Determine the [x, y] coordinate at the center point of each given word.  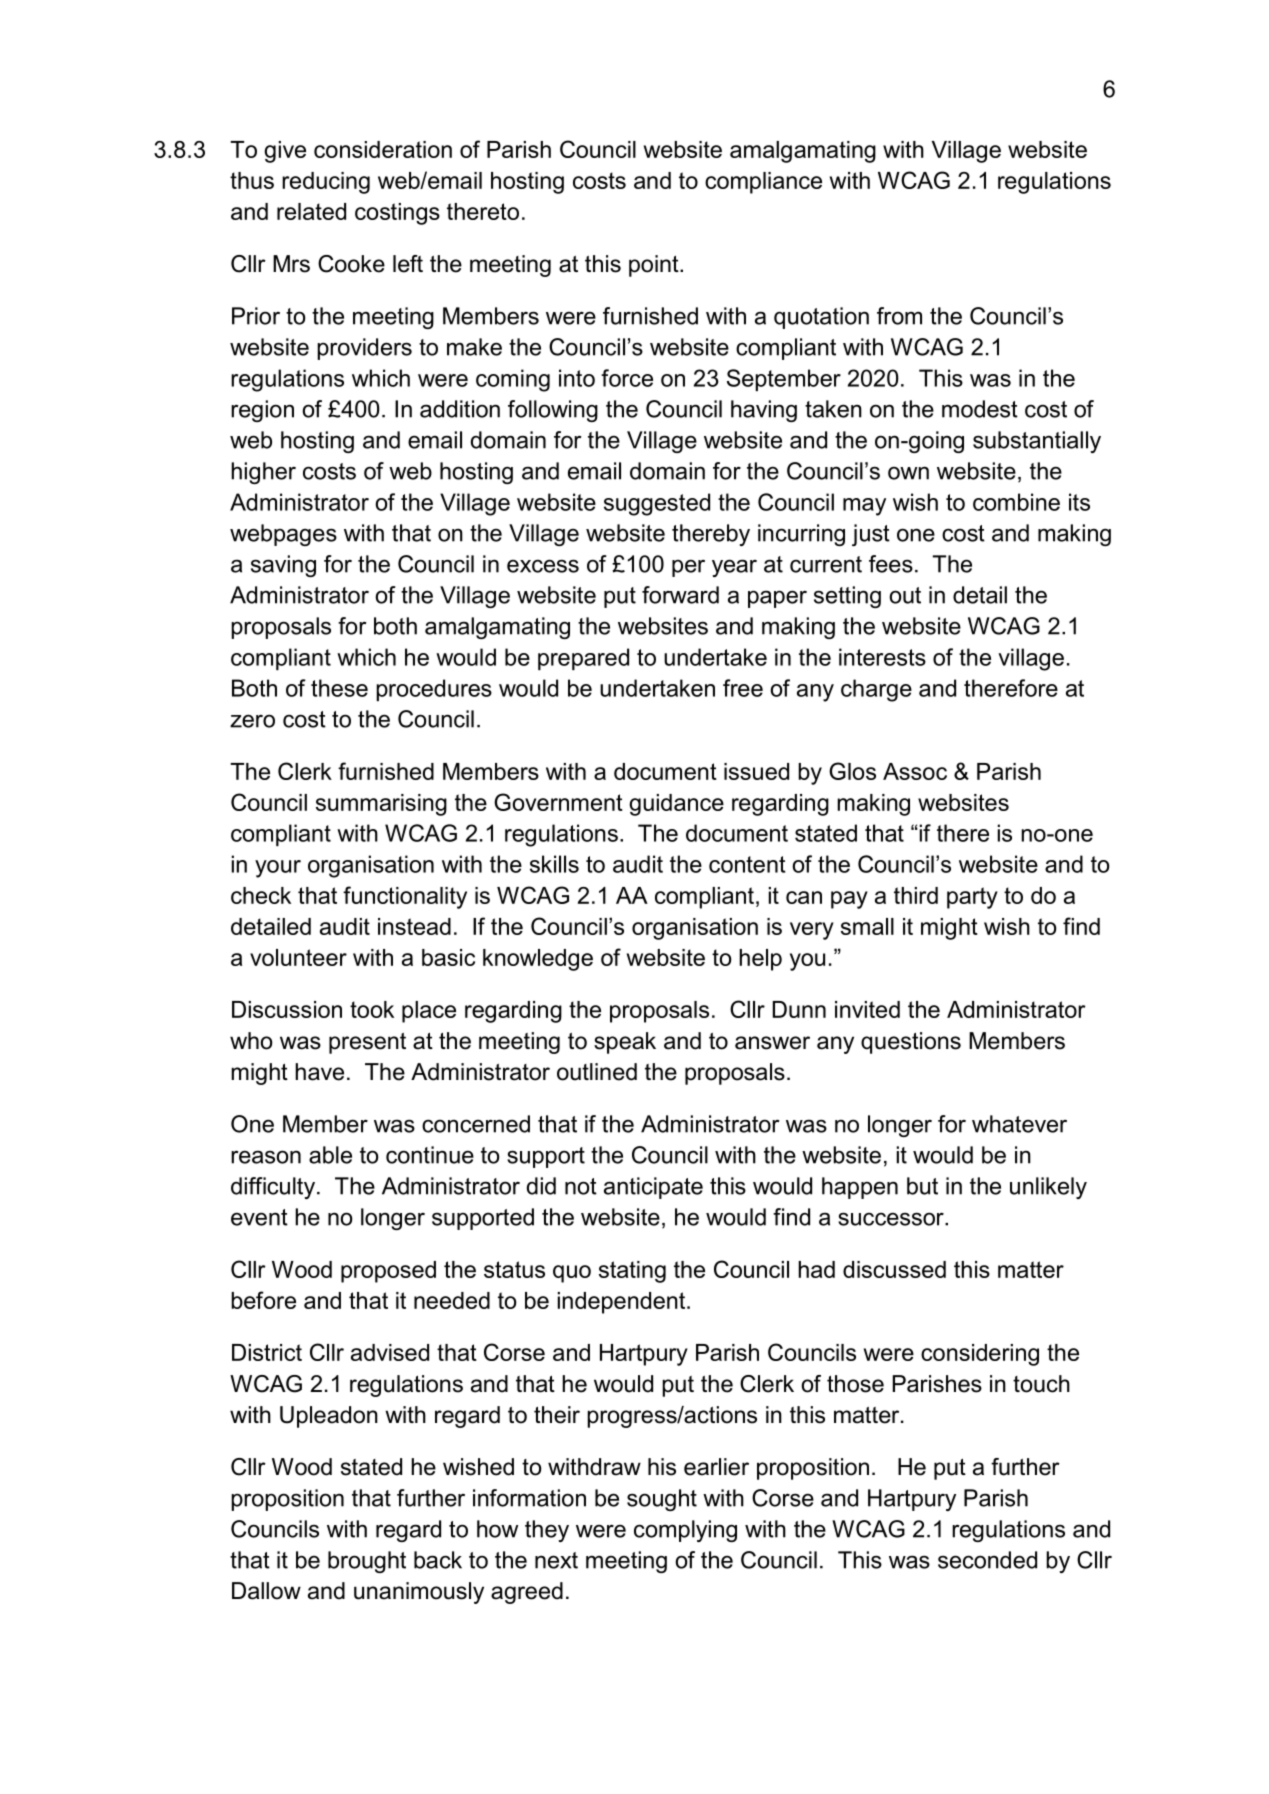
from [899, 316]
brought [367, 1562]
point [655, 266]
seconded [987, 1560]
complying [685, 1531]
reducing [326, 183]
